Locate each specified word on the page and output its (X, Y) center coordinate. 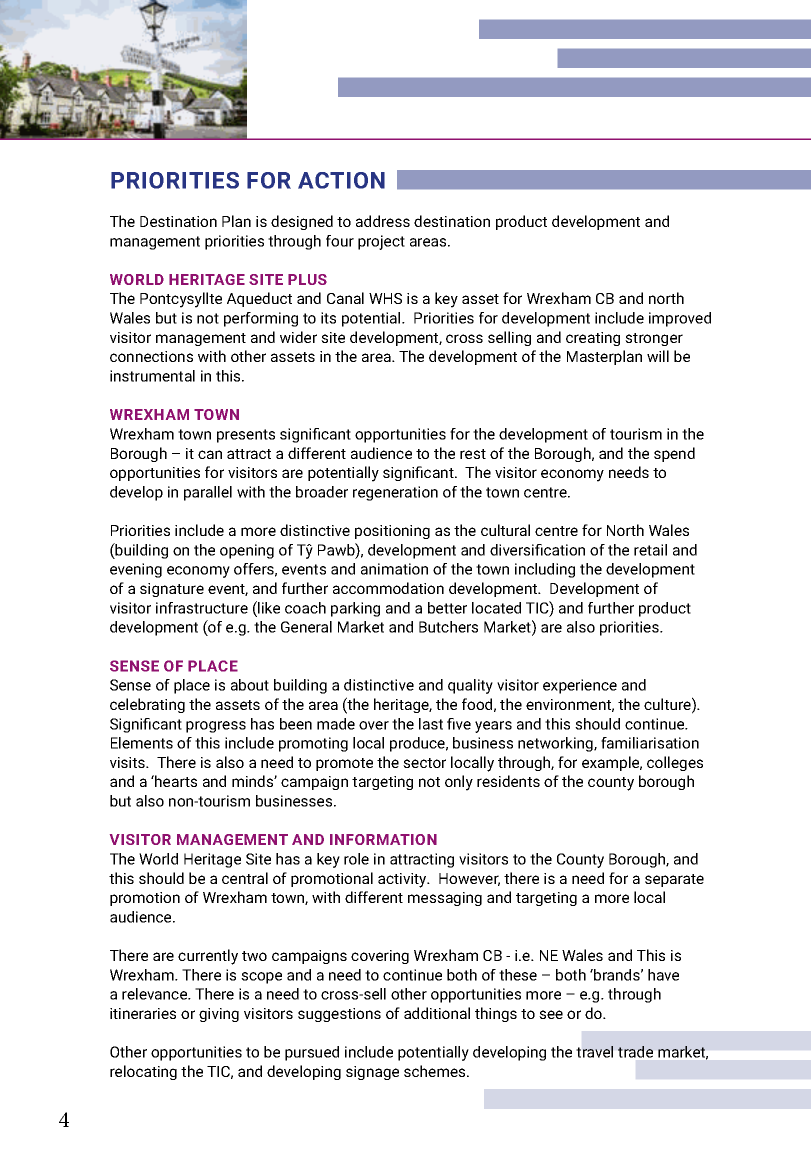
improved (680, 319)
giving (219, 1015)
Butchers (448, 627)
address (383, 221)
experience (580, 686)
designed (302, 222)
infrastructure (202, 608)
